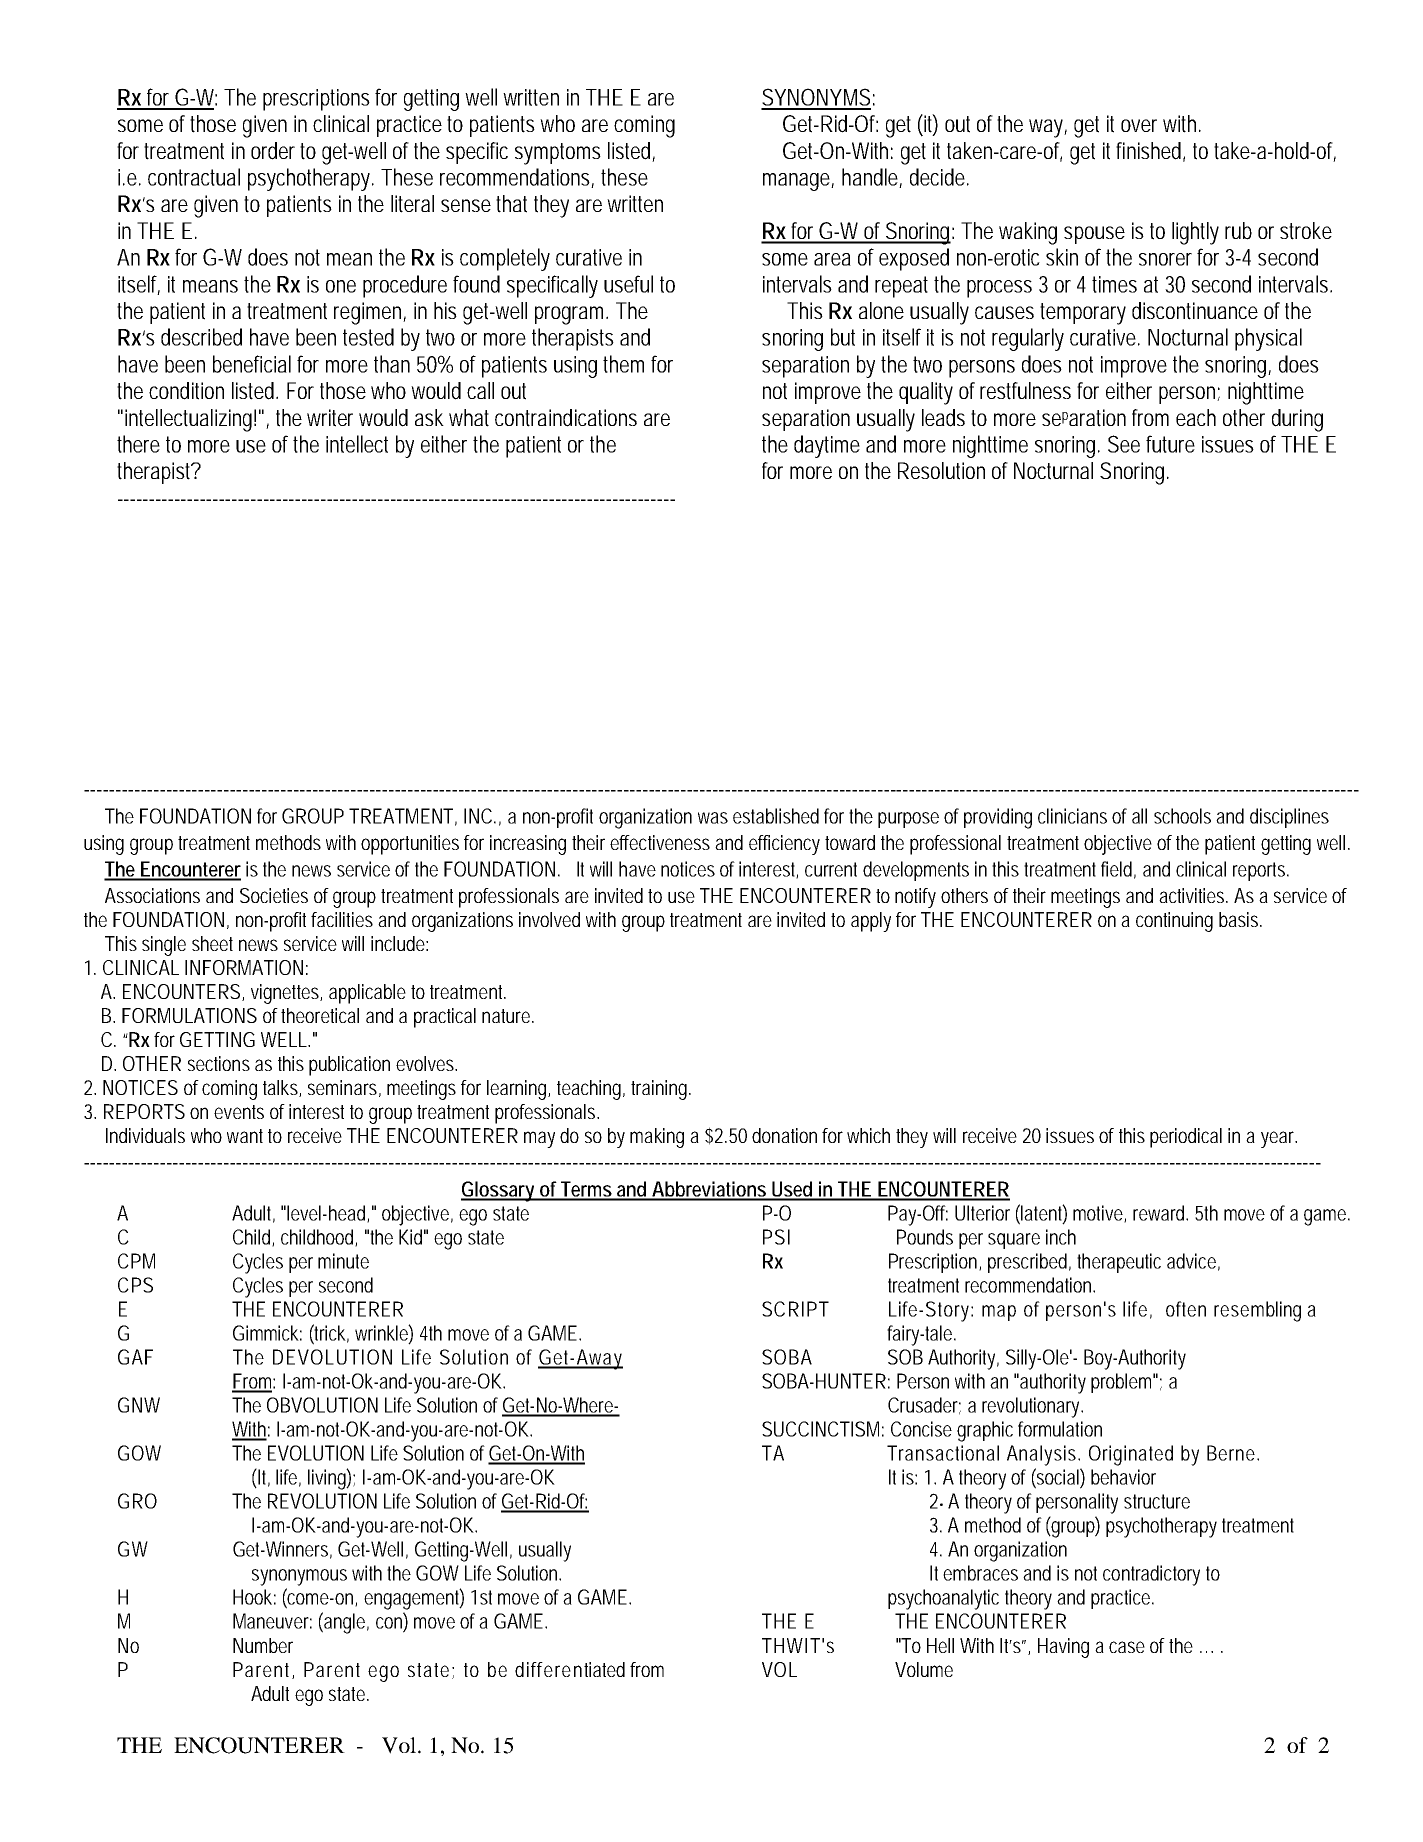 The height and width of the document is (1842, 1423). Describe the element at coordinates (798, 182) in the document. I see `manage` at that location.
